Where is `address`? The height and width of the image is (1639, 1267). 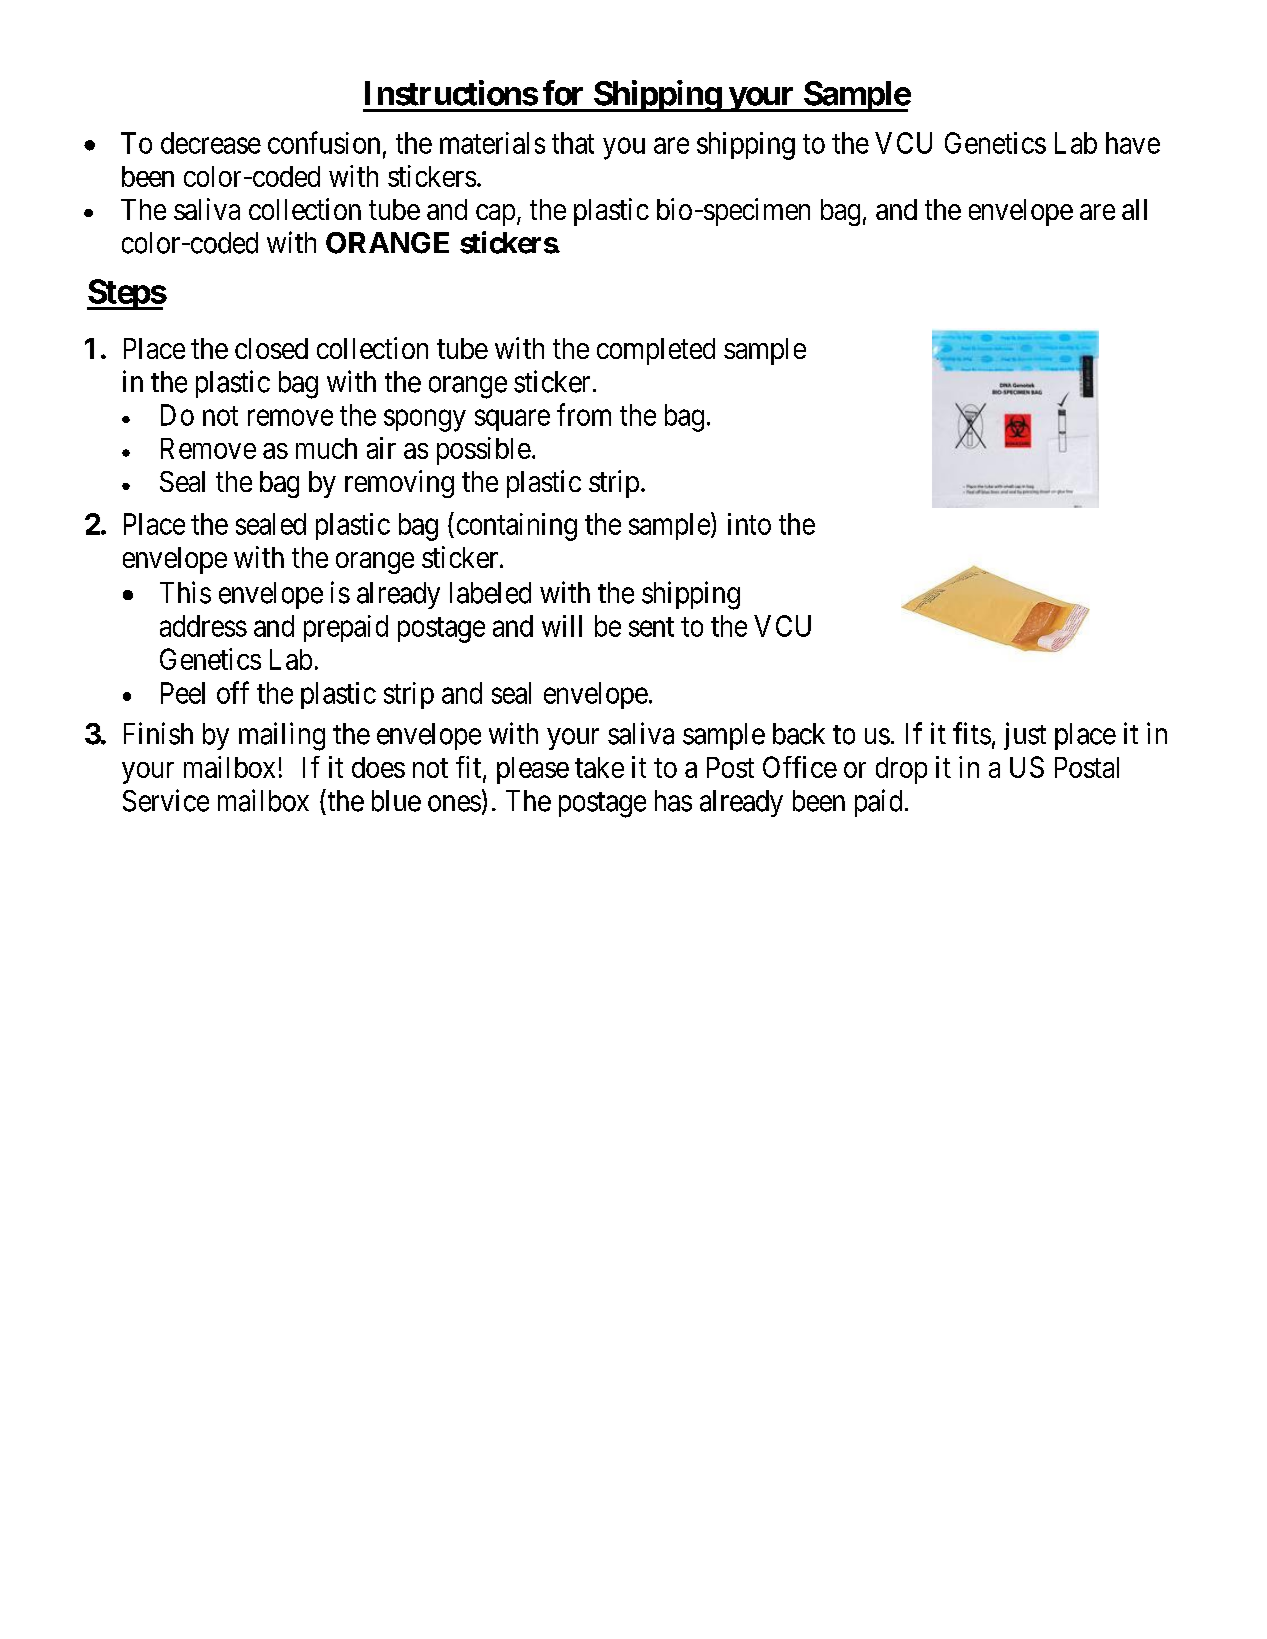
address is located at coordinates (203, 626).
